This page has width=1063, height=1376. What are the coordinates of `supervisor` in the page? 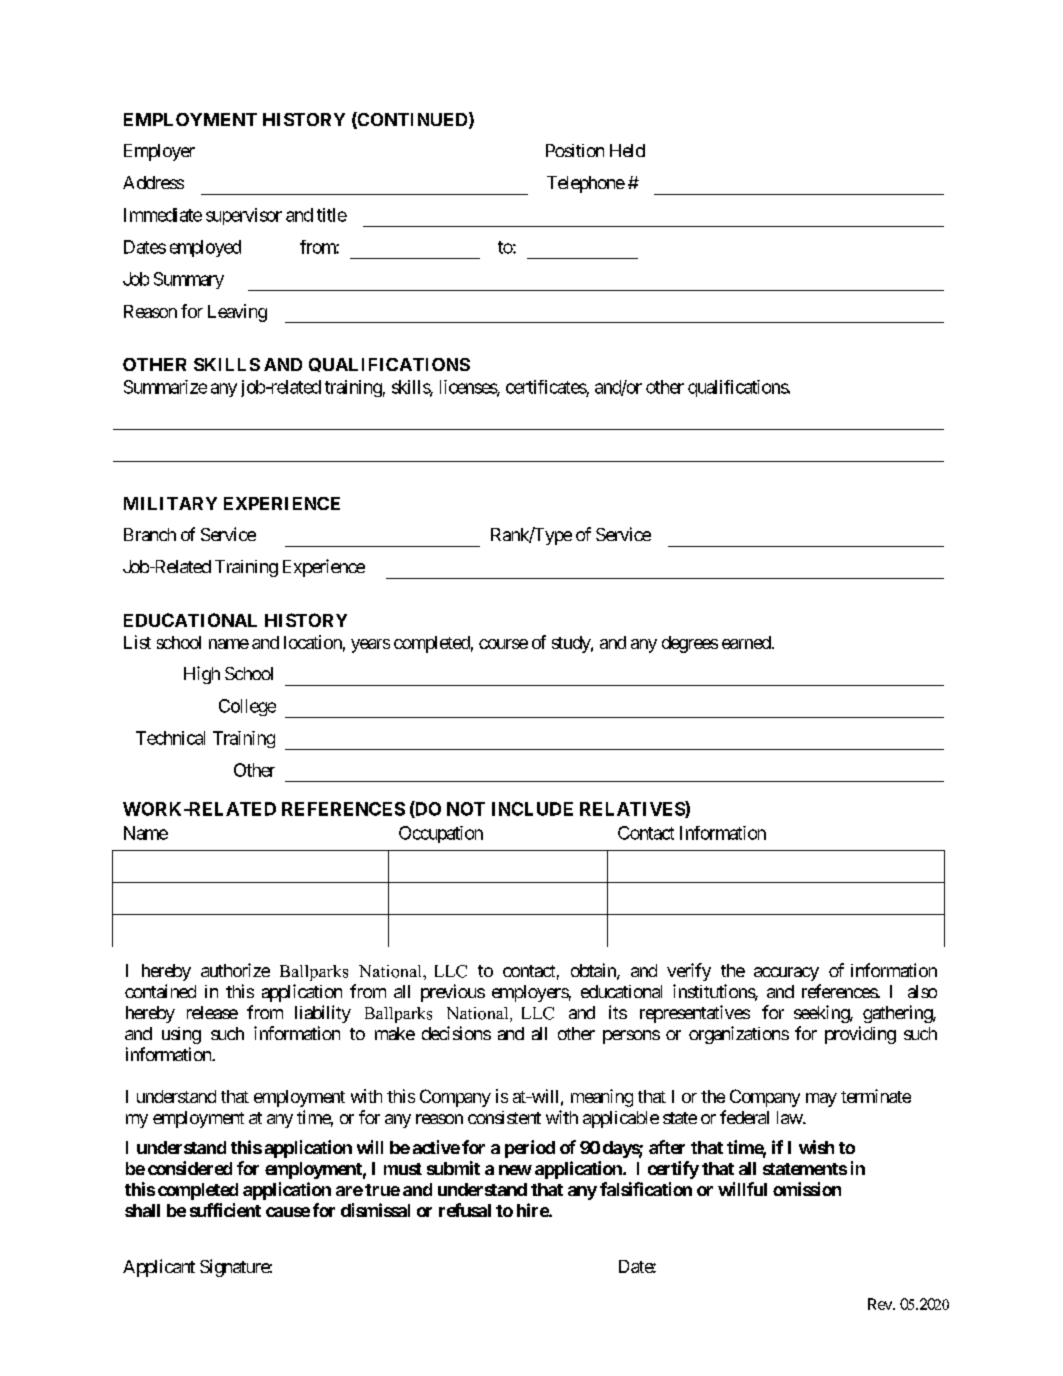 It's located at (244, 216).
